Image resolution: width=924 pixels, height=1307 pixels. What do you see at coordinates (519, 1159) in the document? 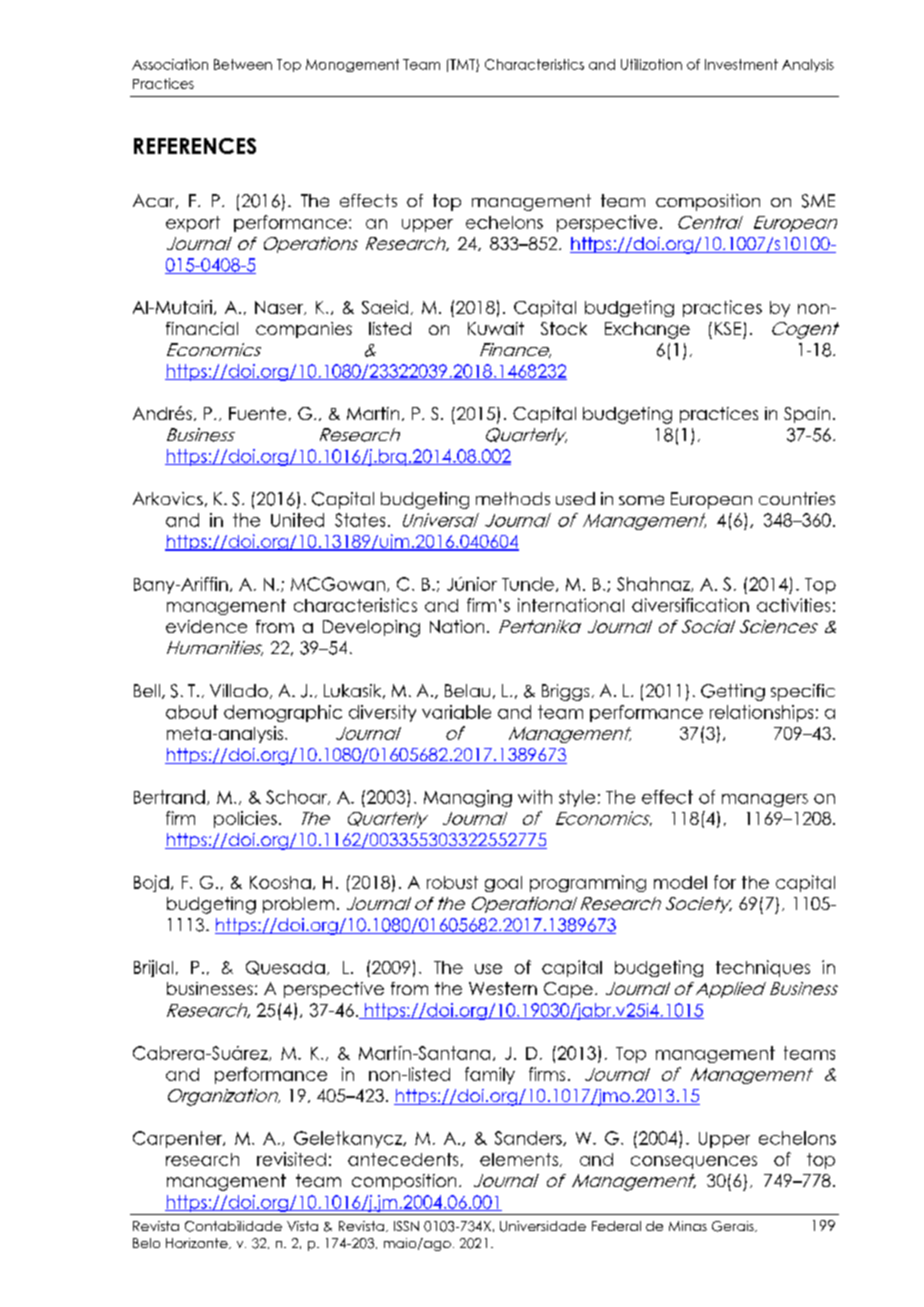
I see `elements` at bounding box center [519, 1159].
